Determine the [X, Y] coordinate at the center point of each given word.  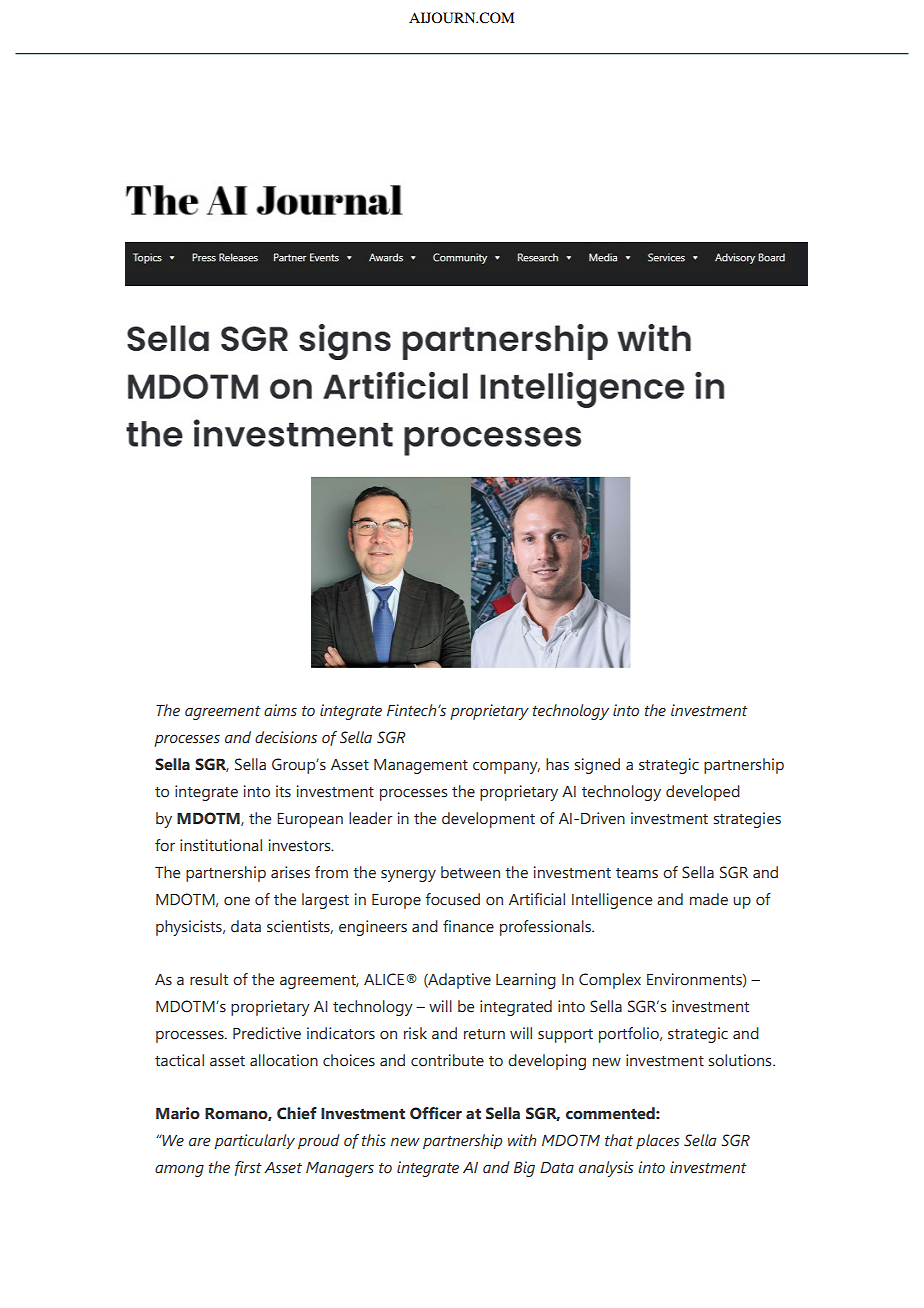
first [248, 1168]
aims [280, 710]
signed [597, 766]
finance [468, 926]
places [658, 1141]
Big [524, 1169]
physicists [190, 928]
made [709, 899]
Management [421, 766]
